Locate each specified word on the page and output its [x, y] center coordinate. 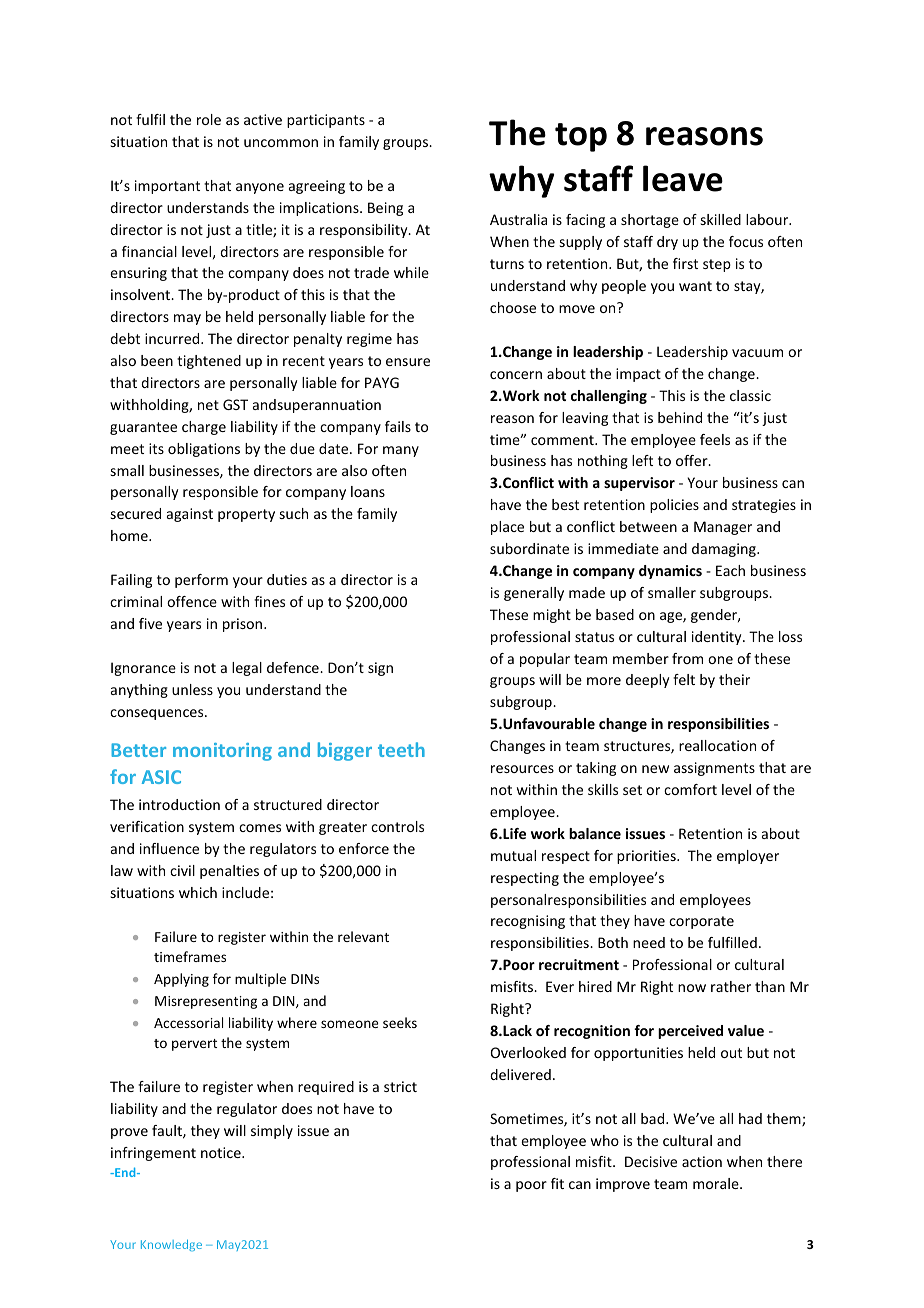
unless [192, 689]
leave [683, 178]
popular [545, 660]
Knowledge [171, 1245]
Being [385, 209]
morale [717, 1183]
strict [400, 1086]
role [209, 119]
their [734, 679]
